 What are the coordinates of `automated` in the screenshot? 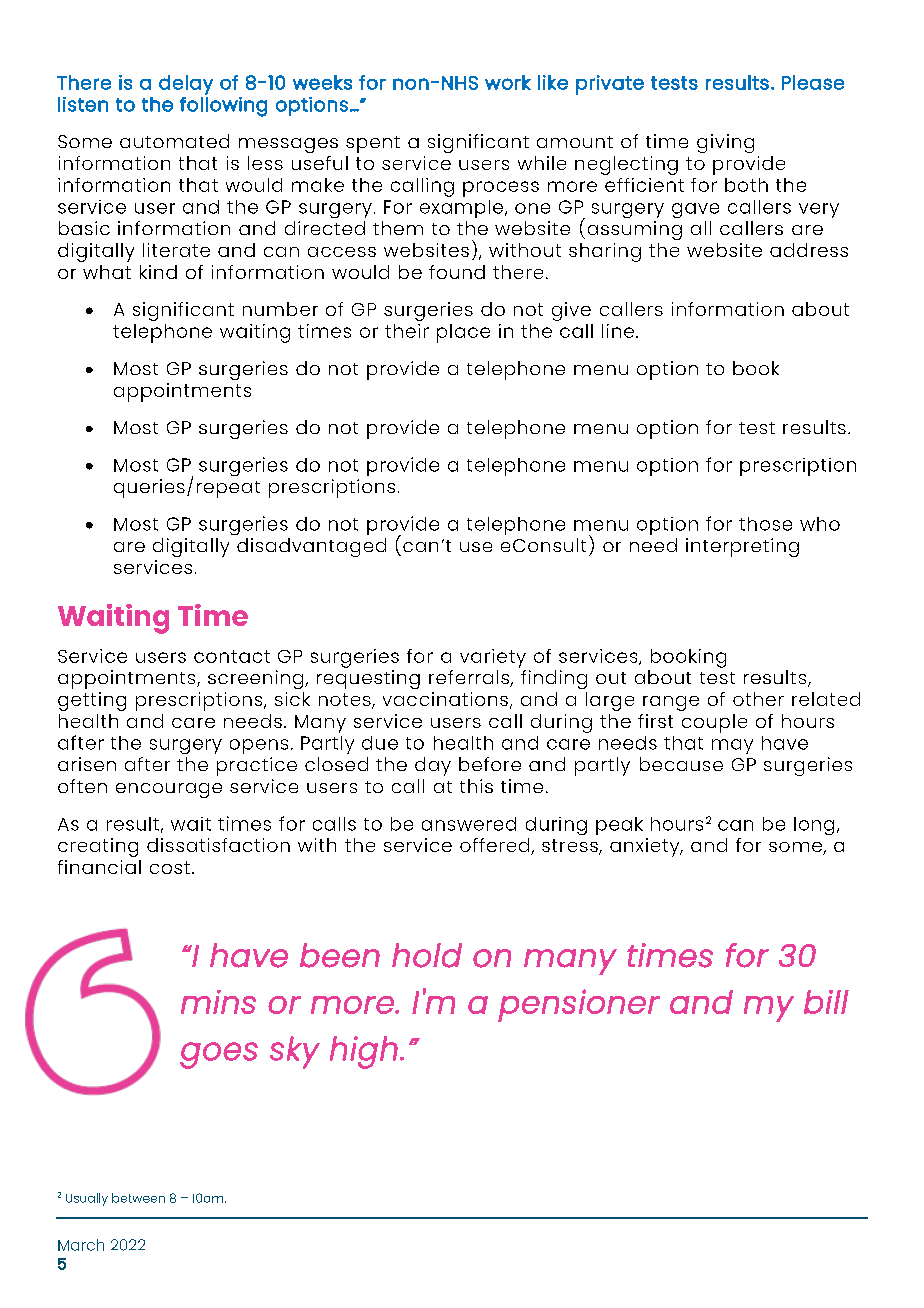 It's located at (174, 141).
